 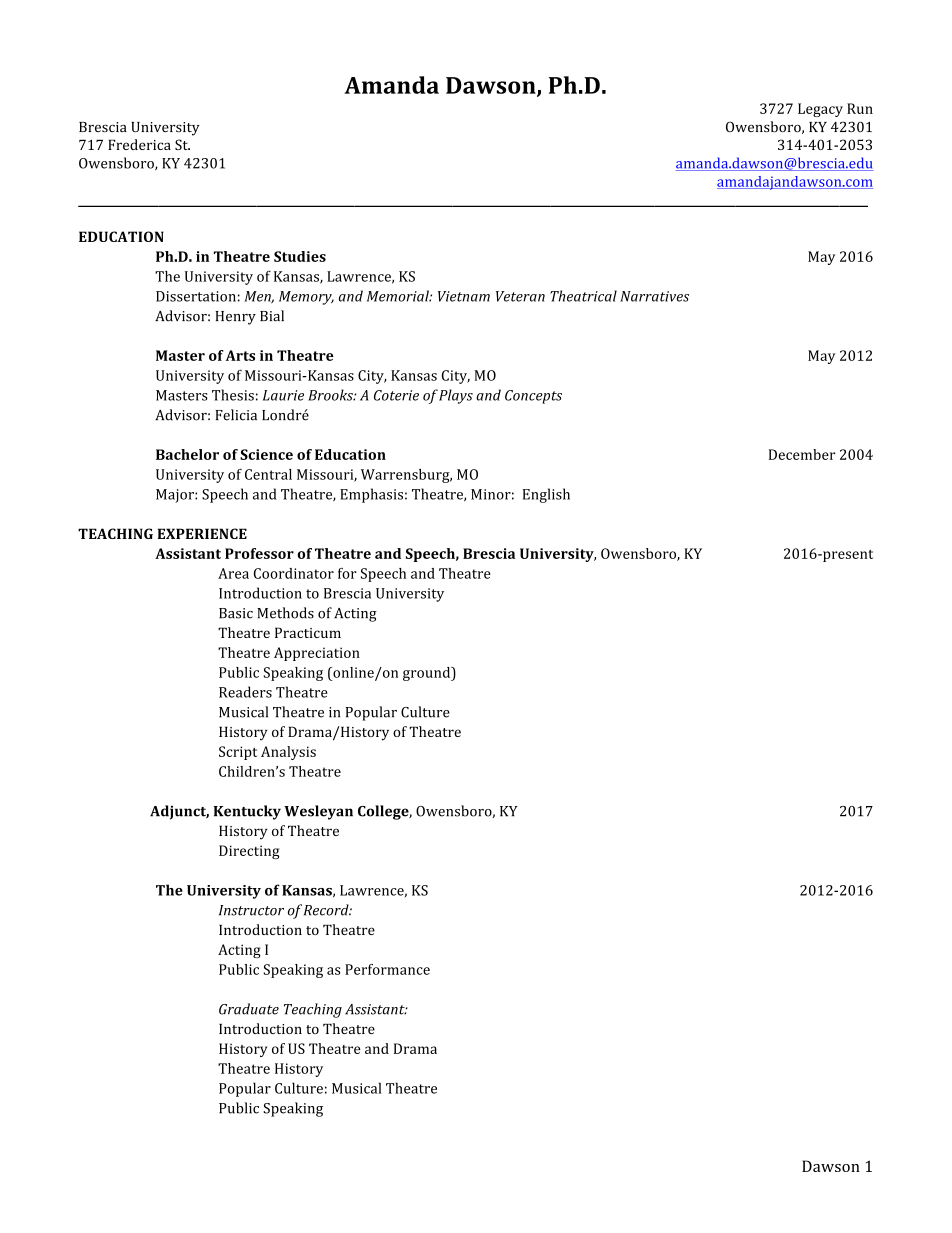 What do you see at coordinates (245, 692) in the screenshot?
I see `Readers` at bounding box center [245, 692].
